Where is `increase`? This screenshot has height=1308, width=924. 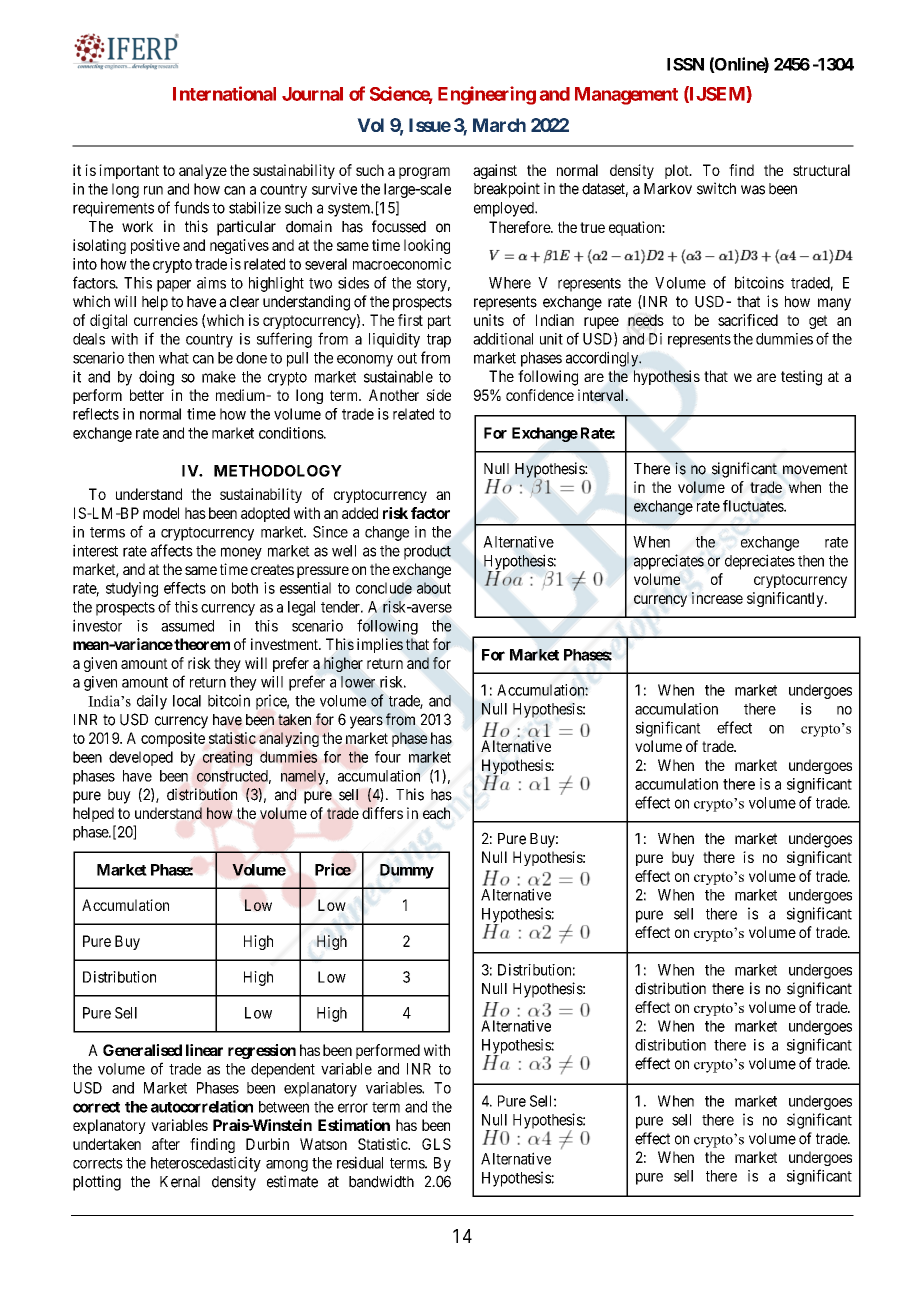 increase is located at coordinates (717, 598).
